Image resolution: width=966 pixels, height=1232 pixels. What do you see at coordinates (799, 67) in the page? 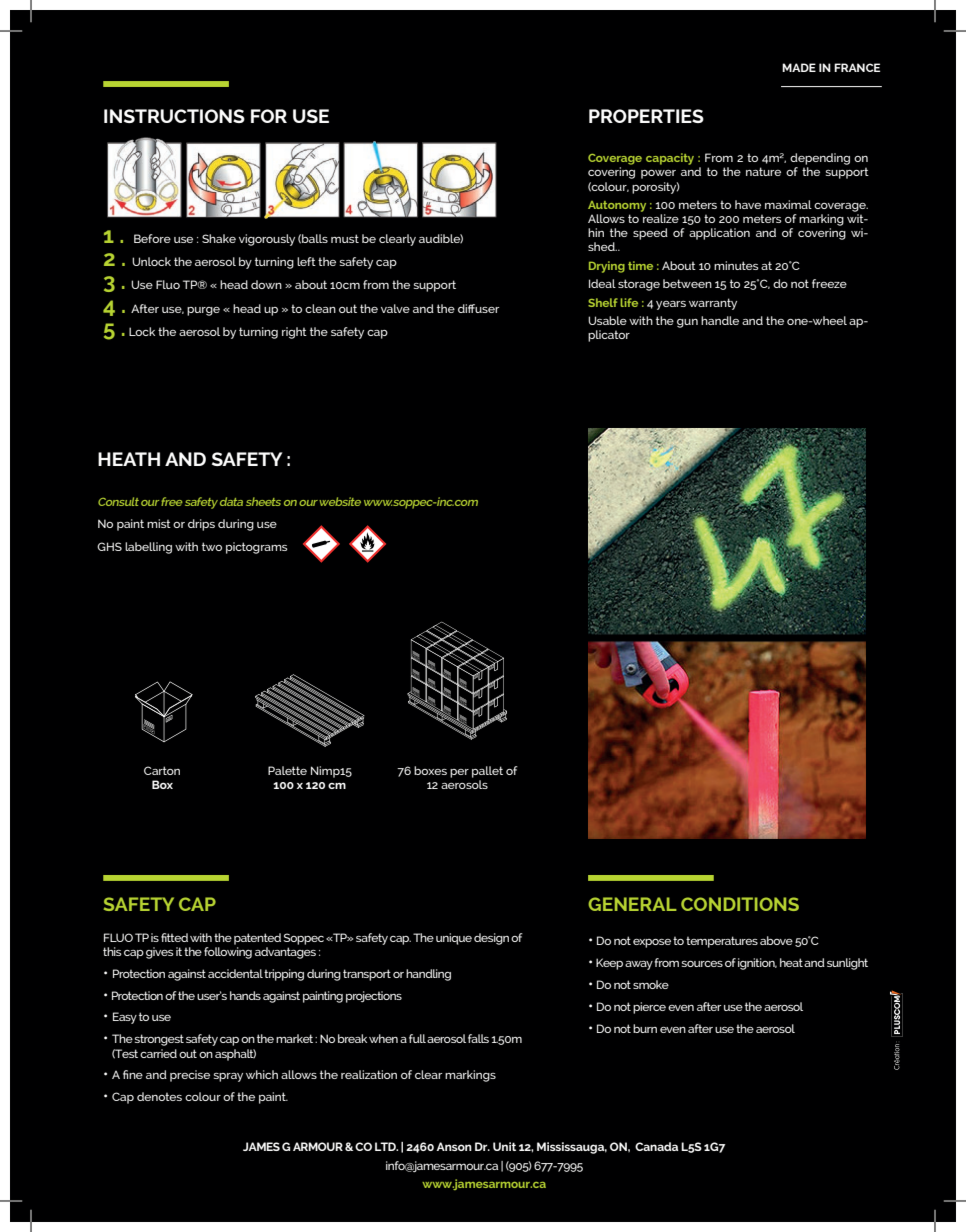
I see `MADE` at bounding box center [799, 67].
